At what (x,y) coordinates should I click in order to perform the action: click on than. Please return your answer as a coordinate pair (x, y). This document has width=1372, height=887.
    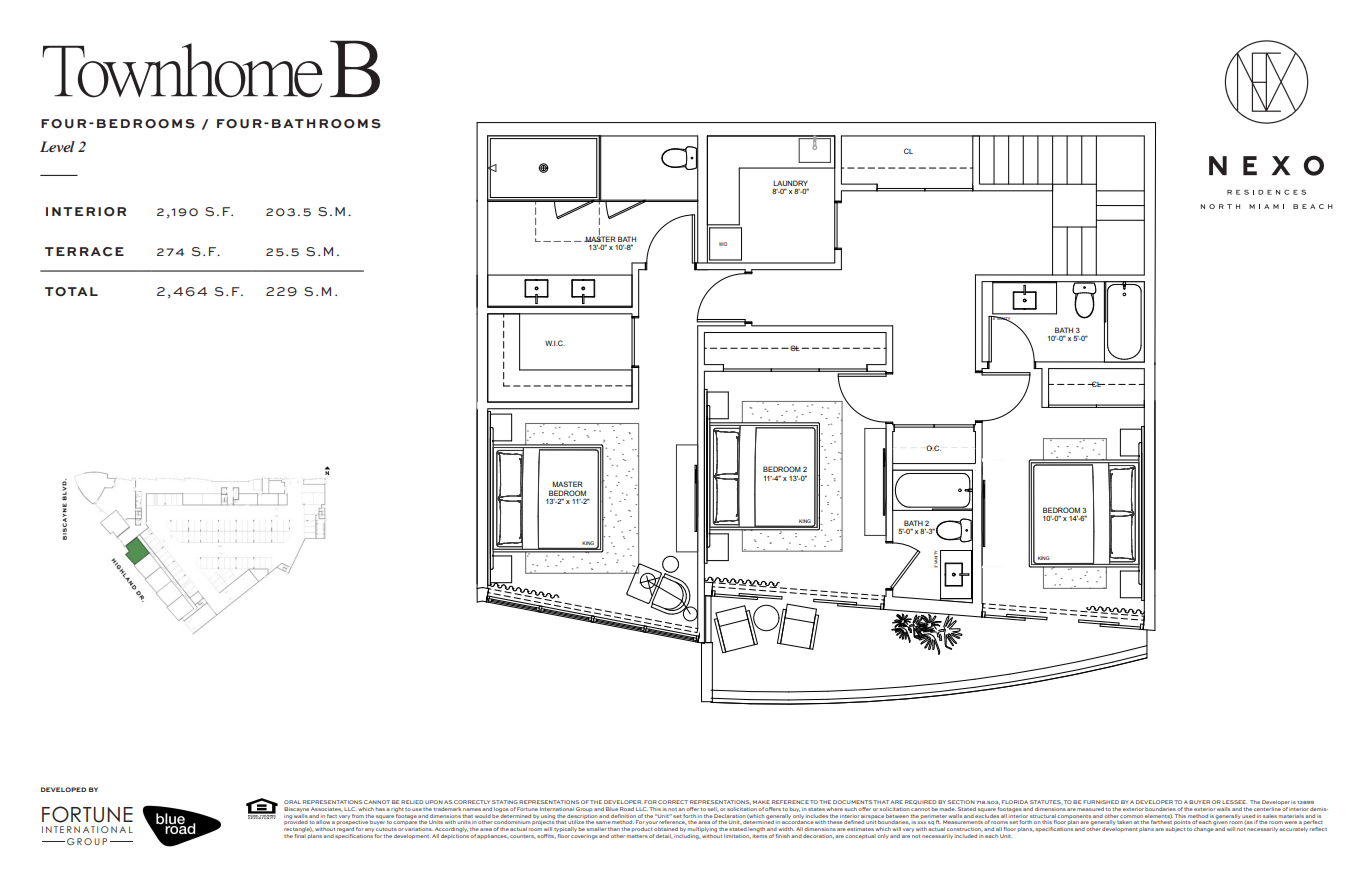
    Looking at the image, I should click on (614, 829).
